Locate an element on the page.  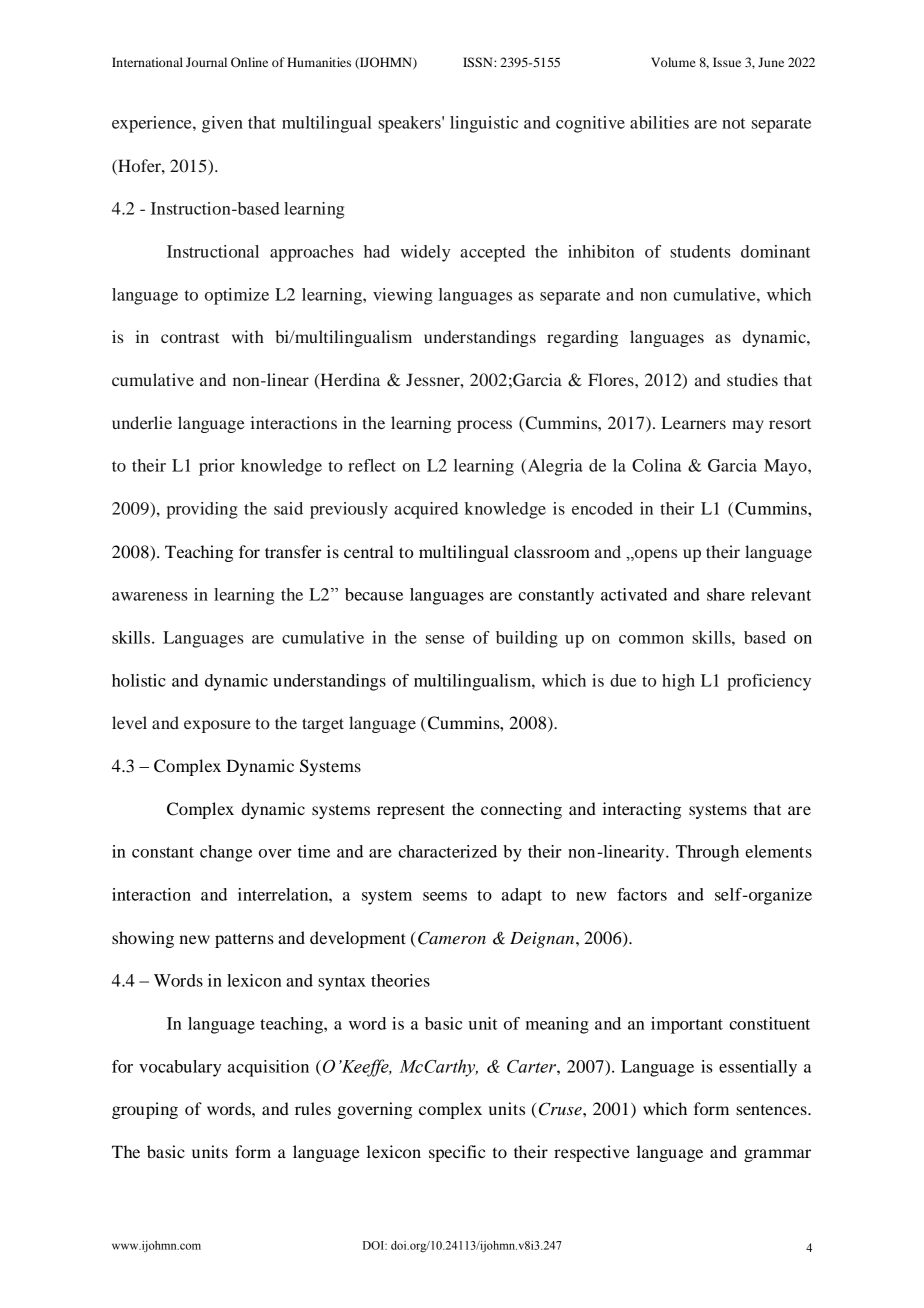
sentences is located at coordinates (772, 1110).
